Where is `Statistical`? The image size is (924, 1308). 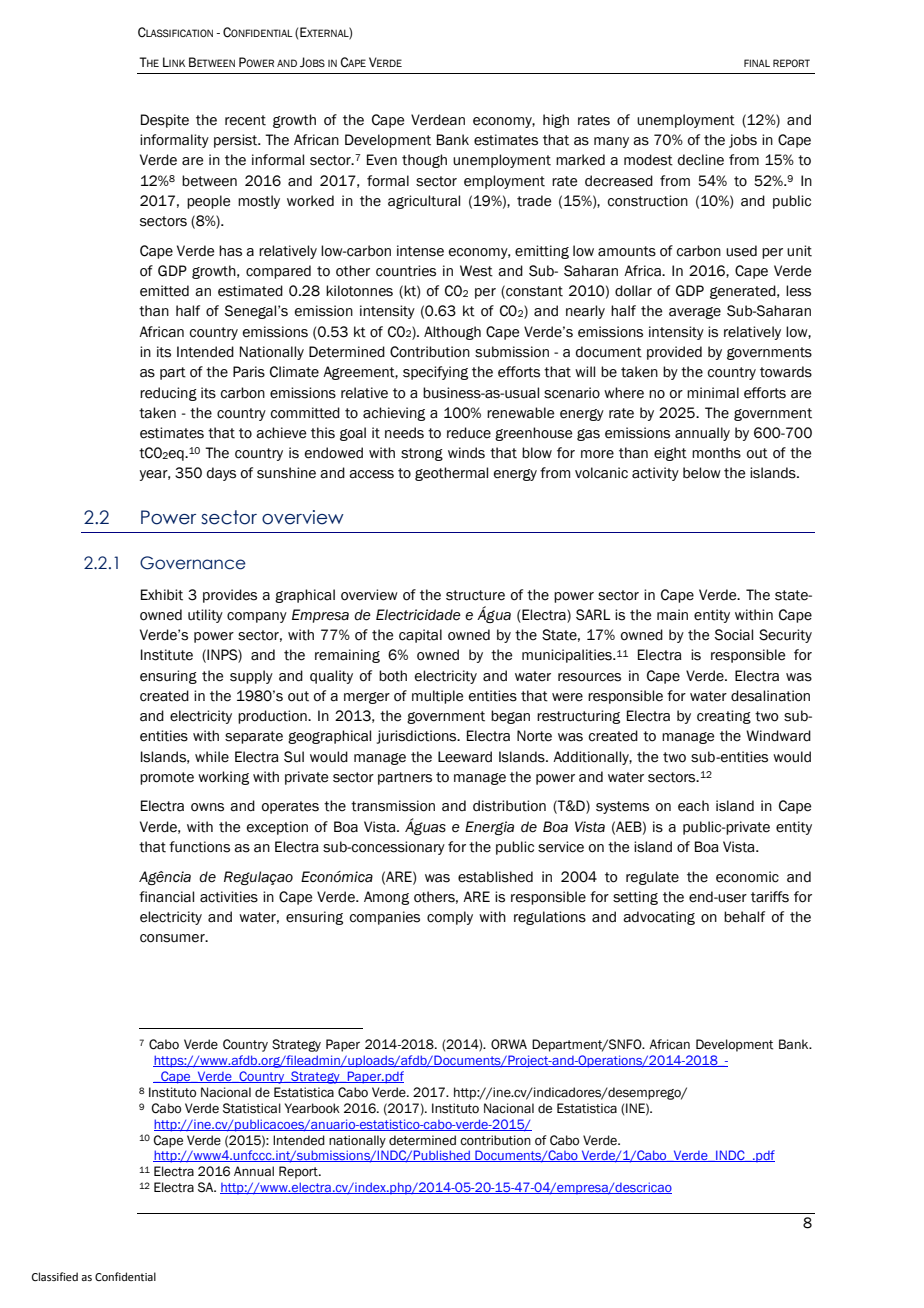 Statistical is located at coordinates (252, 1108).
